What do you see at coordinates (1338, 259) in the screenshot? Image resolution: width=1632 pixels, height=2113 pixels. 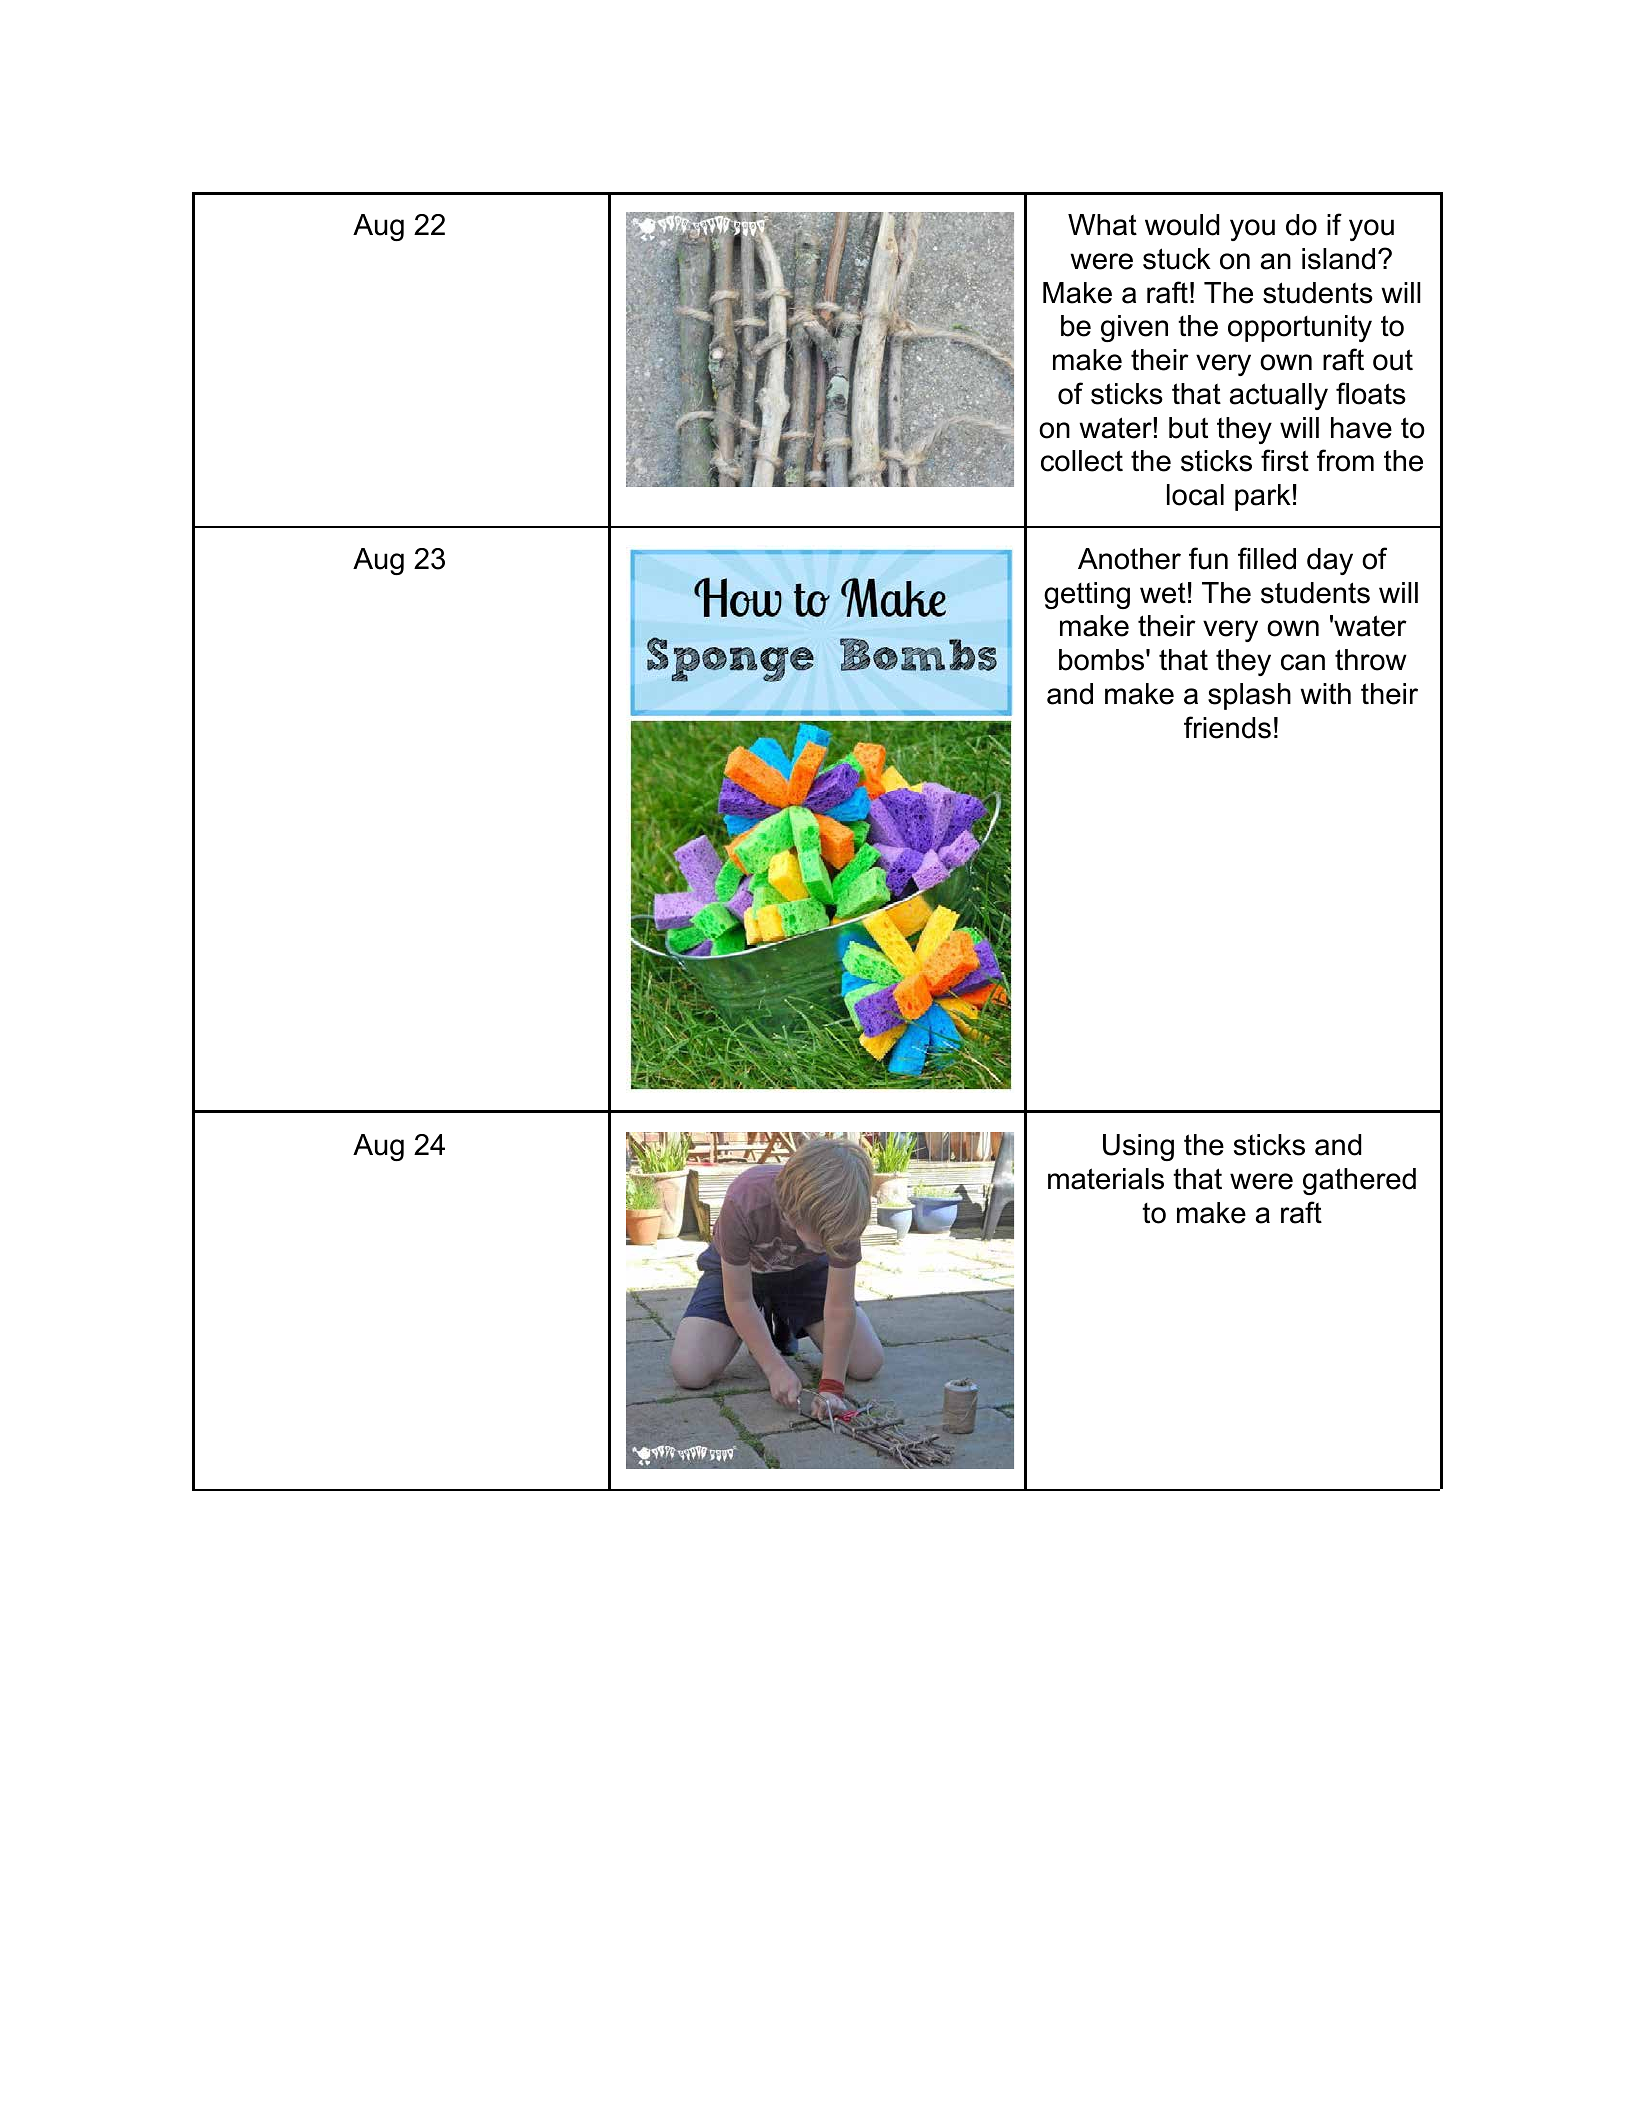 I see `island` at bounding box center [1338, 259].
